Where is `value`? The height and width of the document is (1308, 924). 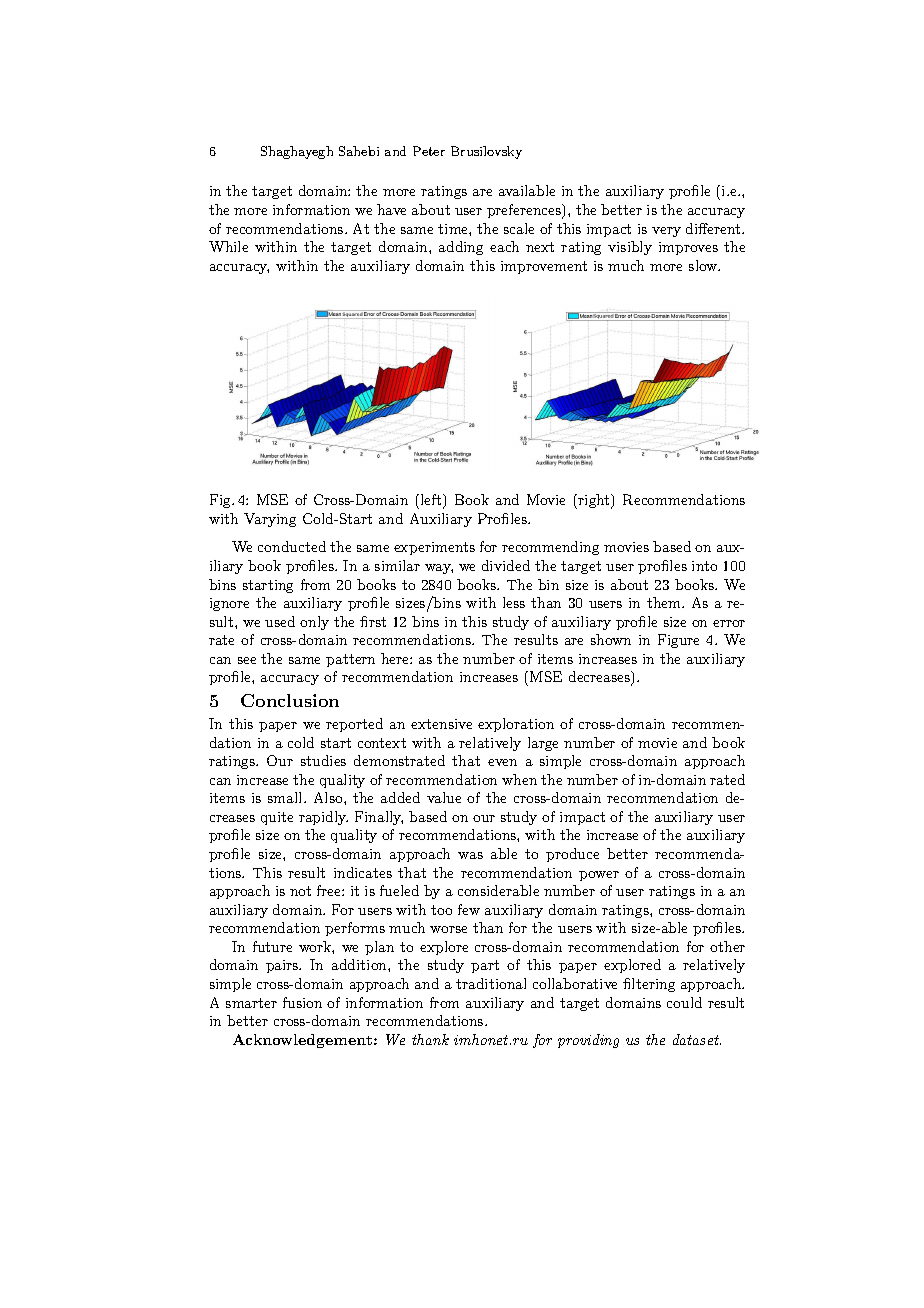 value is located at coordinates (444, 797).
